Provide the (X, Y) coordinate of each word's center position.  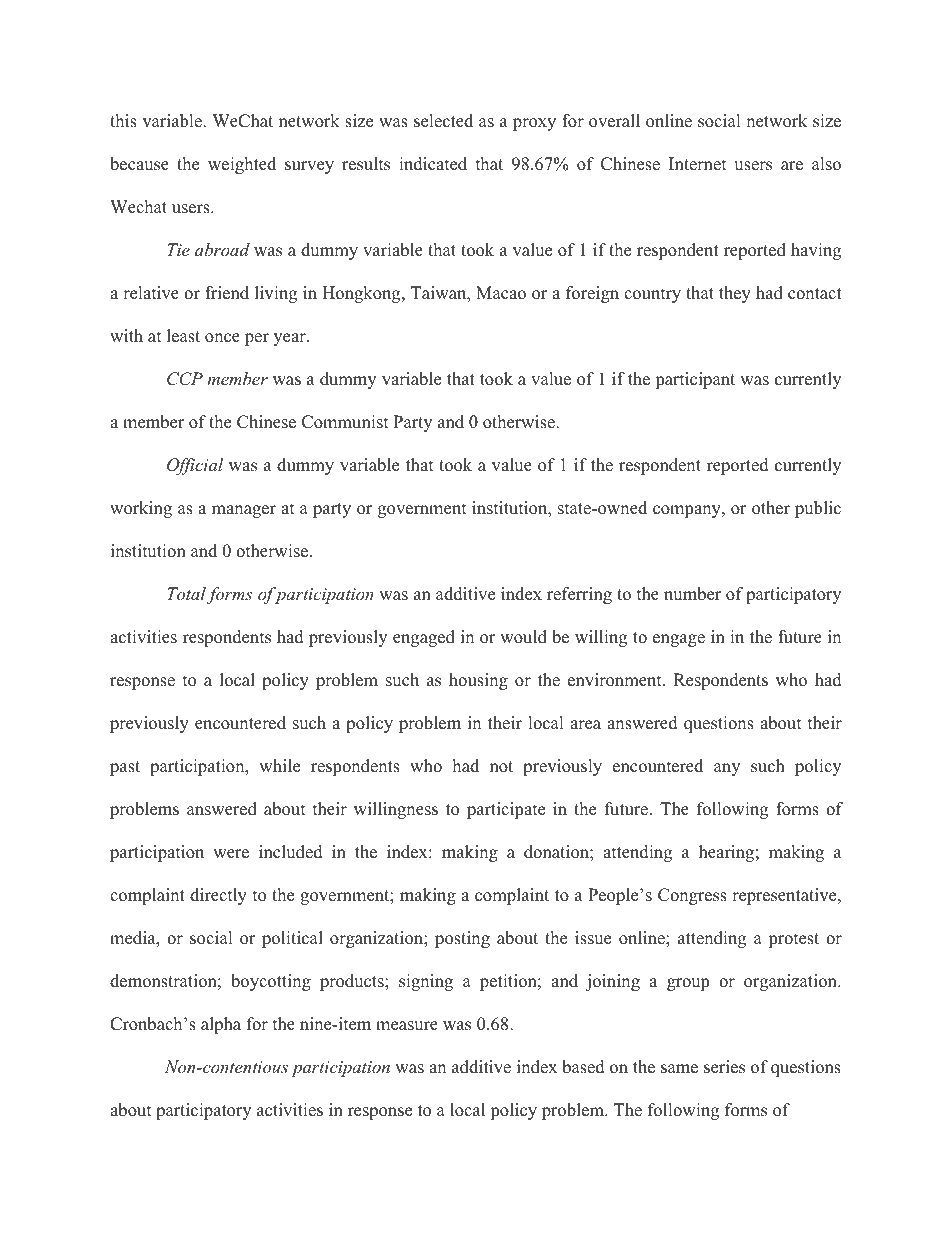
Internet (698, 164)
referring (579, 595)
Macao (501, 293)
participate (506, 810)
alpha (221, 1025)
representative (785, 896)
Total (186, 593)
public (818, 509)
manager (244, 511)
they (735, 294)
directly (218, 896)
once (222, 338)
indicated (433, 164)
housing (478, 681)
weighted (242, 165)
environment (616, 680)
